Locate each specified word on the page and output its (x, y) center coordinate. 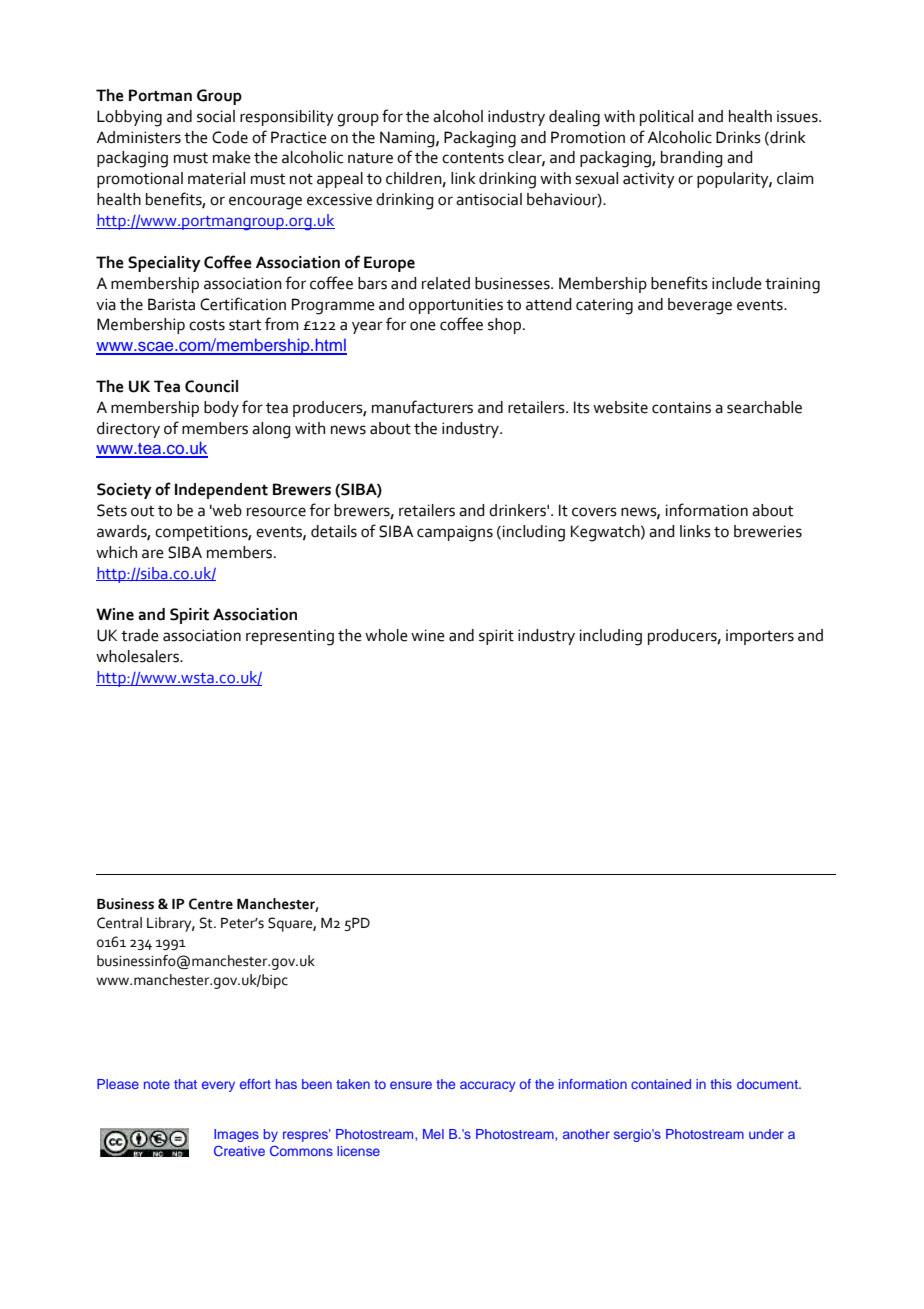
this (721, 1084)
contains (681, 407)
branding (692, 159)
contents (473, 158)
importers (760, 637)
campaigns (455, 533)
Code (230, 137)
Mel (433, 1134)
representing (290, 637)
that (185, 1084)
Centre (211, 904)
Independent (221, 491)
